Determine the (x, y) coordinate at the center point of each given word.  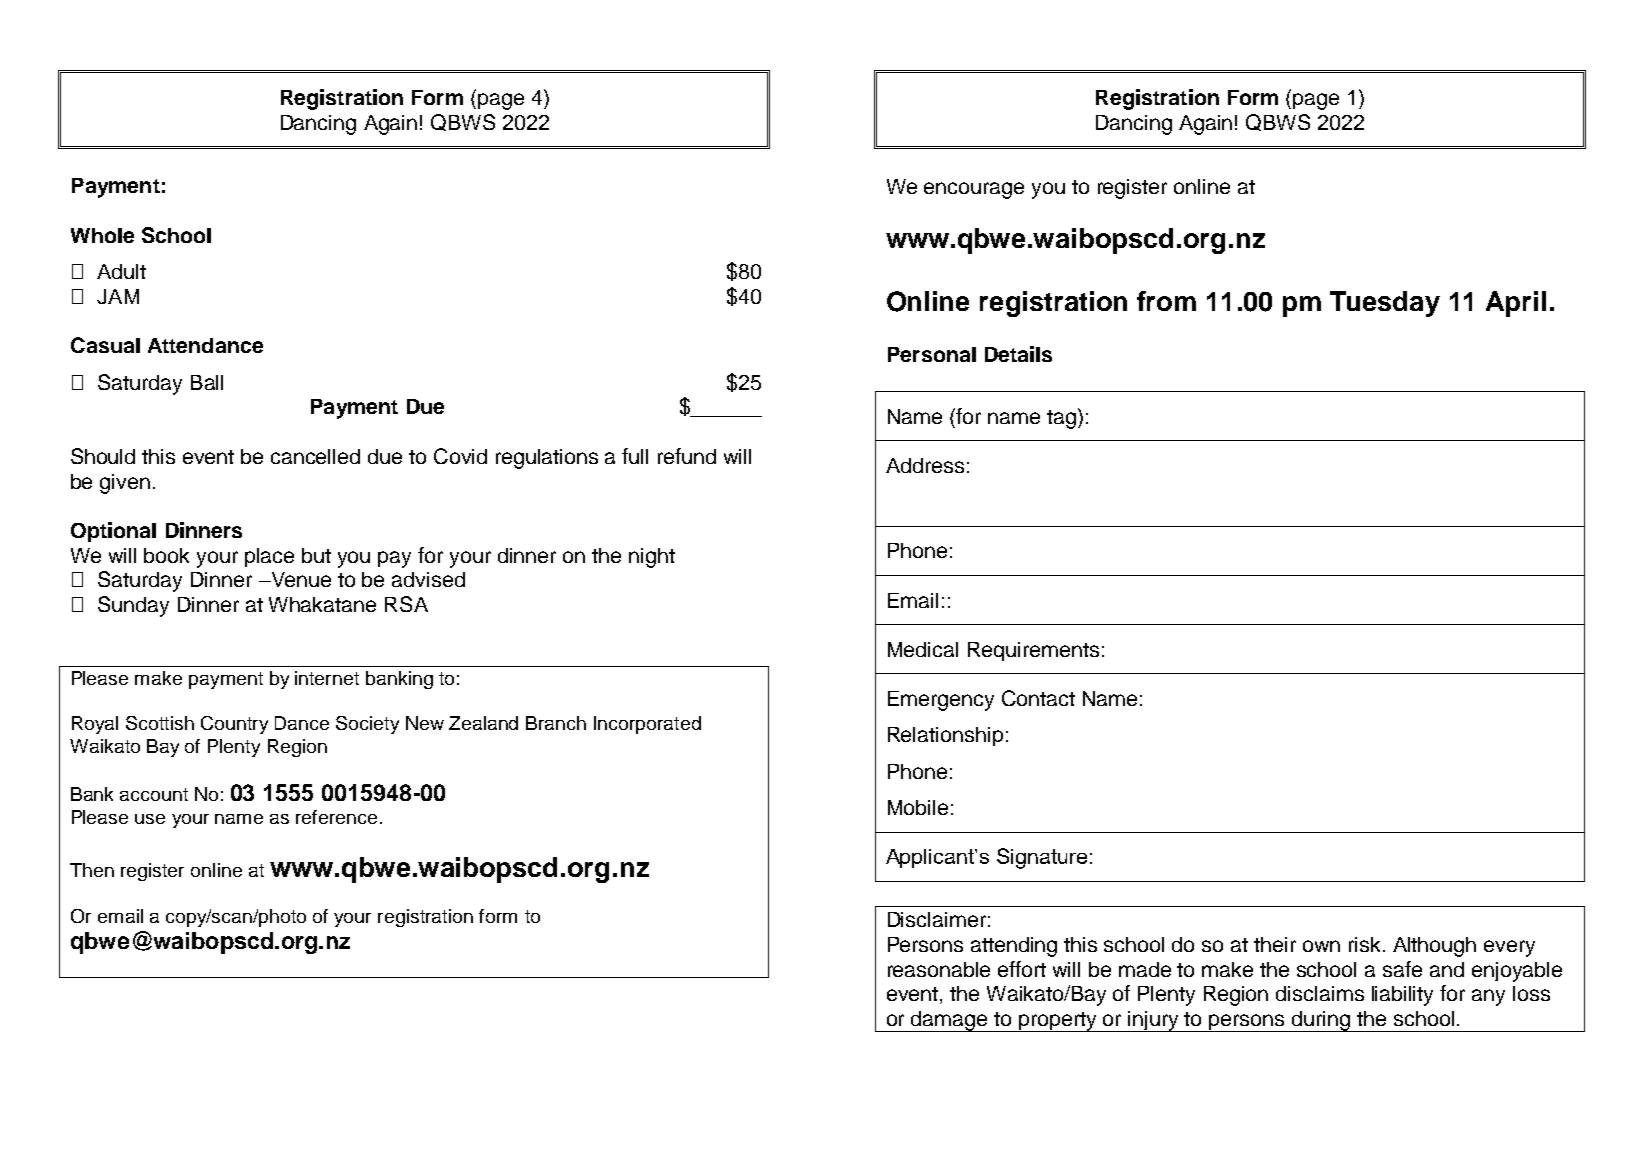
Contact (1038, 698)
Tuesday (1385, 304)
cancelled (315, 456)
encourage (974, 190)
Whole (102, 235)
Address (925, 465)
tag (1061, 419)
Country (234, 725)
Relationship (945, 736)
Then (92, 870)
